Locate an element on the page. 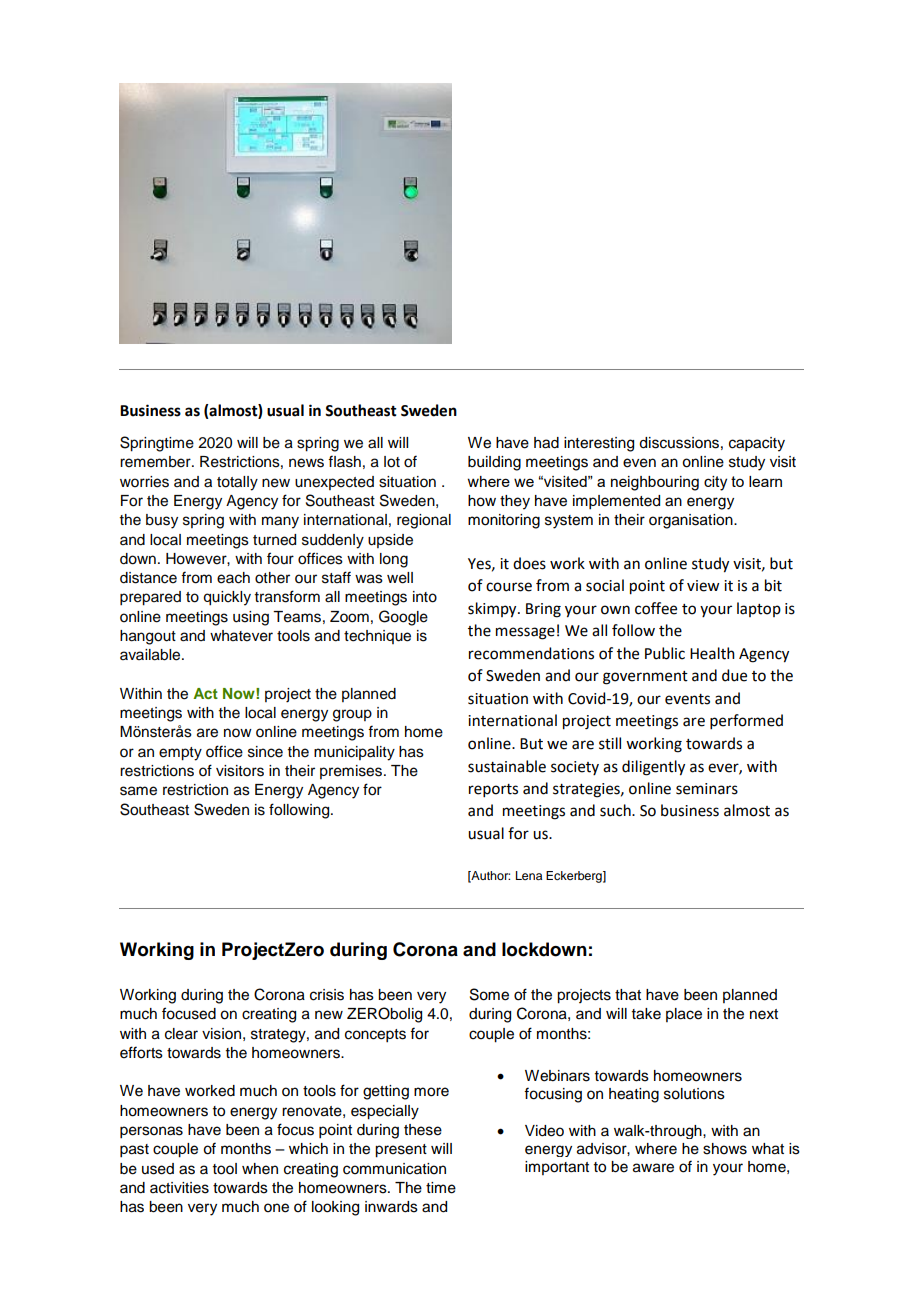 The image size is (924, 1308). seminars is located at coordinates (707, 789).
